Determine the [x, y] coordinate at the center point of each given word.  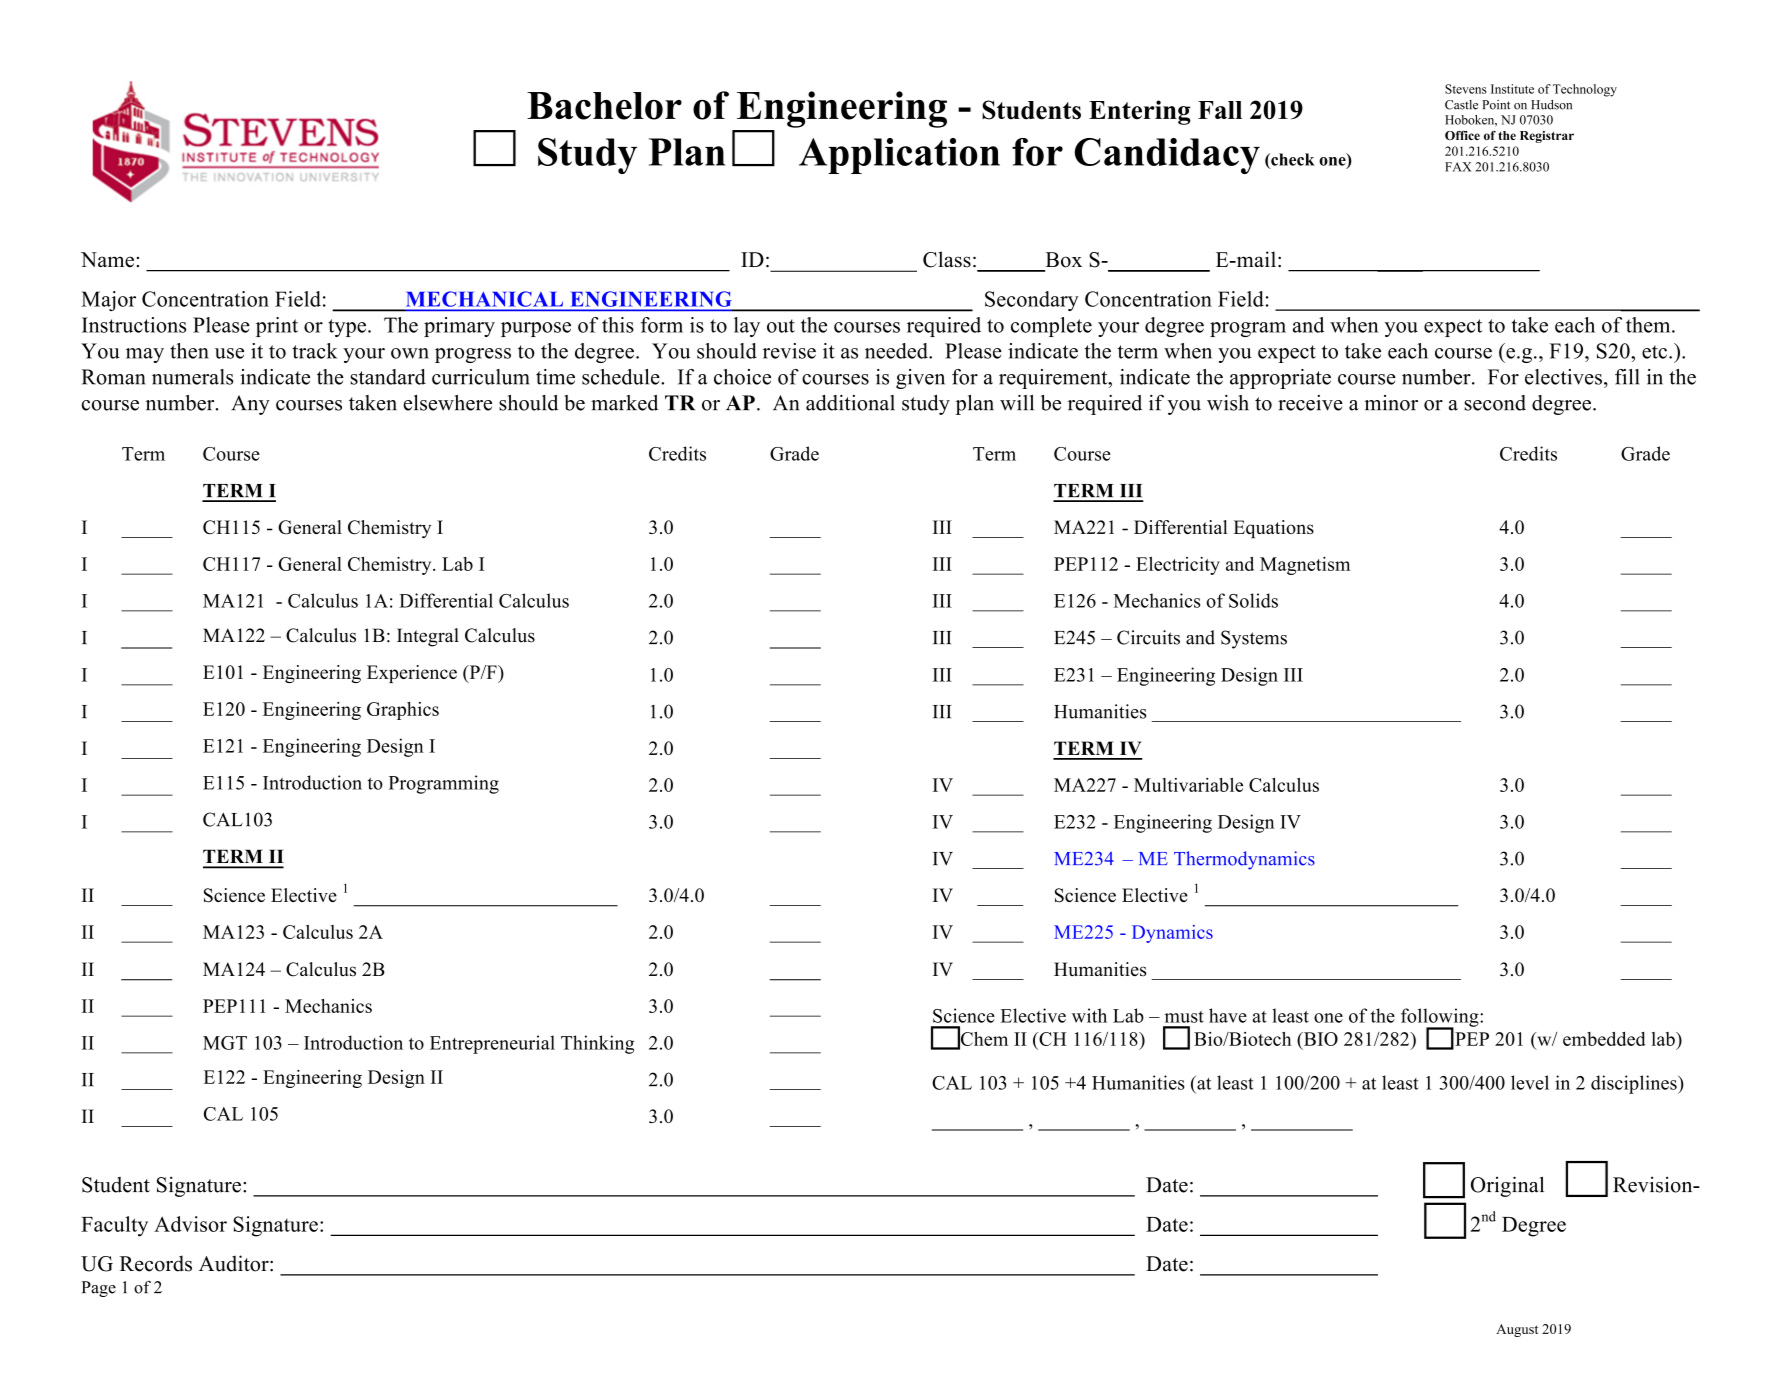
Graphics [403, 711]
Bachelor [604, 106]
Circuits [1148, 637]
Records [156, 1263]
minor [1391, 403]
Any [250, 405]
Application [899, 156]
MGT [225, 1043]
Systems [1254, 639]
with [1089, 1015]
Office [1462, 135]
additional [850, 403]
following [1441, 1018]
